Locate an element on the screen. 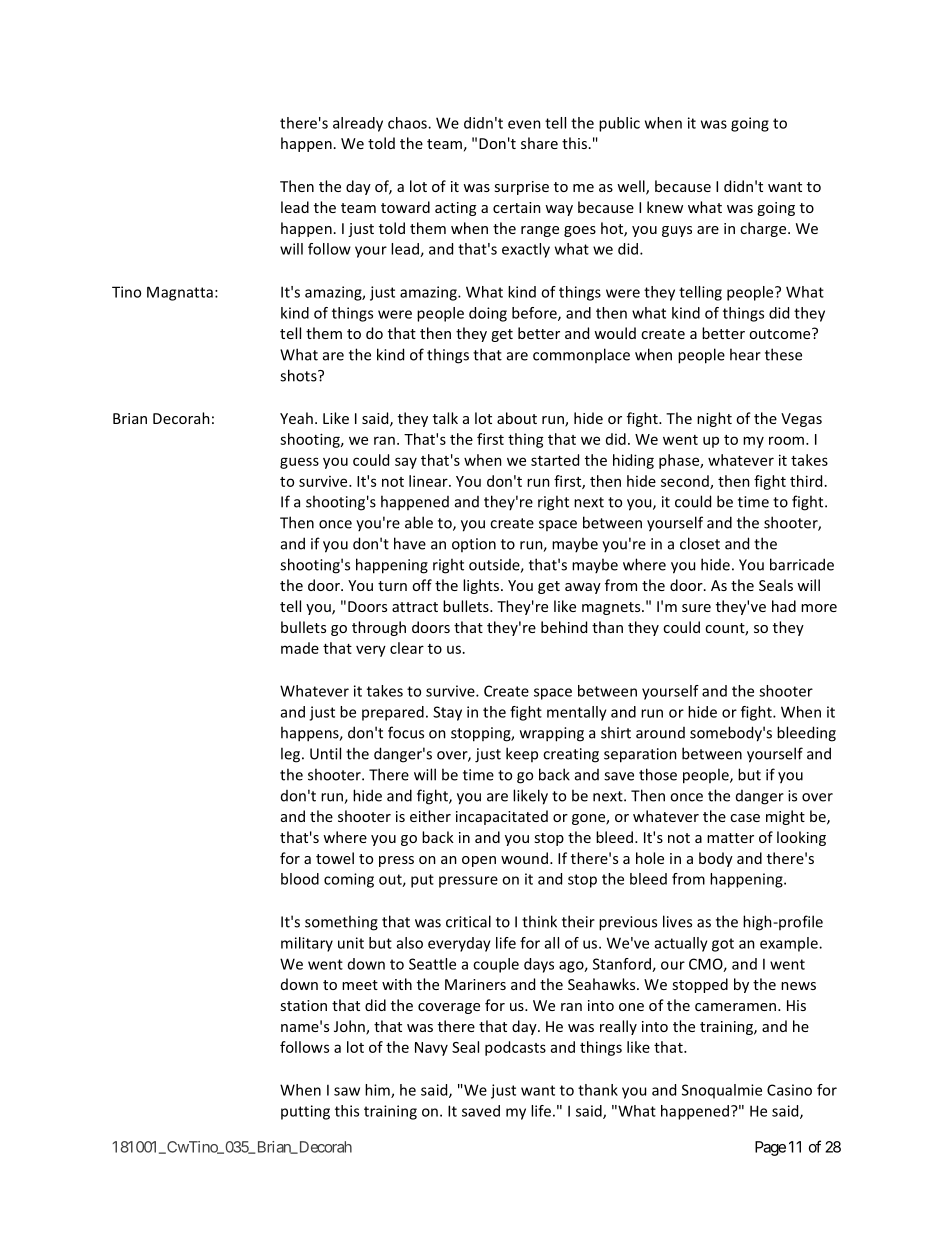 The width and height of the screenshot is (952, 1233). barricade is located at coordinates (802, 564).
